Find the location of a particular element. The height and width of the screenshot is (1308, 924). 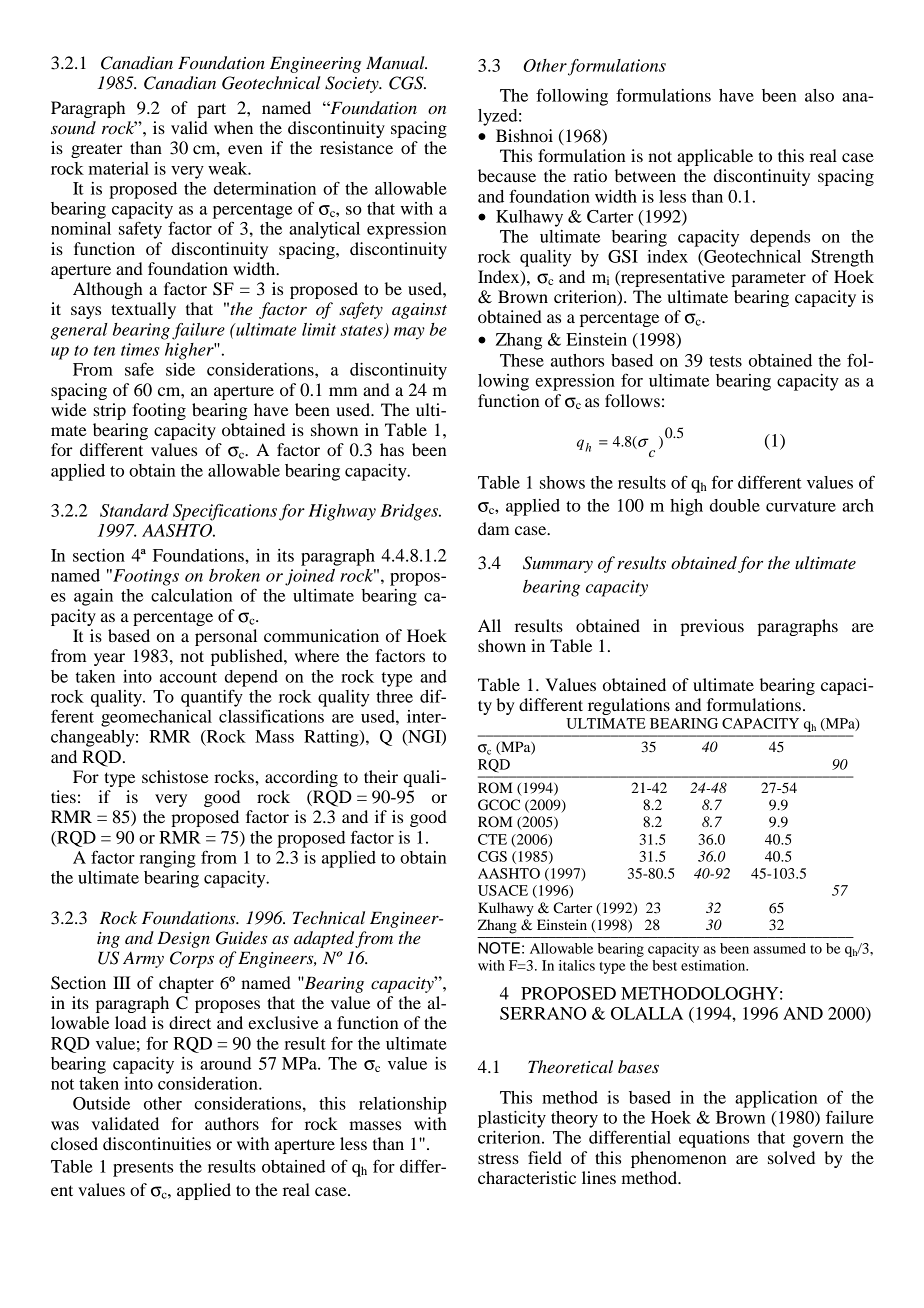

has is located at coordinates (392, 449).
